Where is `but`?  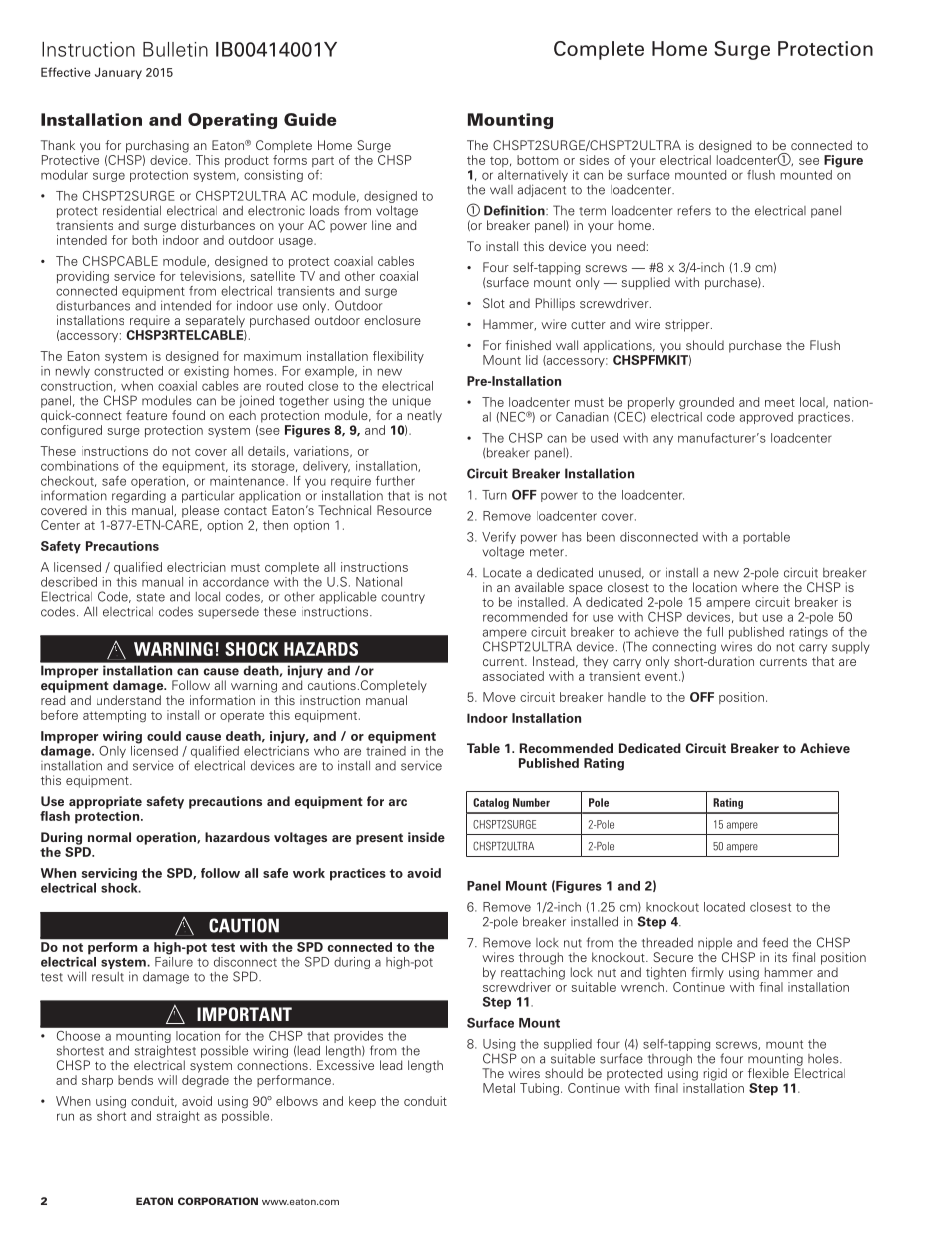
but is located at coordinates (748, 617).
